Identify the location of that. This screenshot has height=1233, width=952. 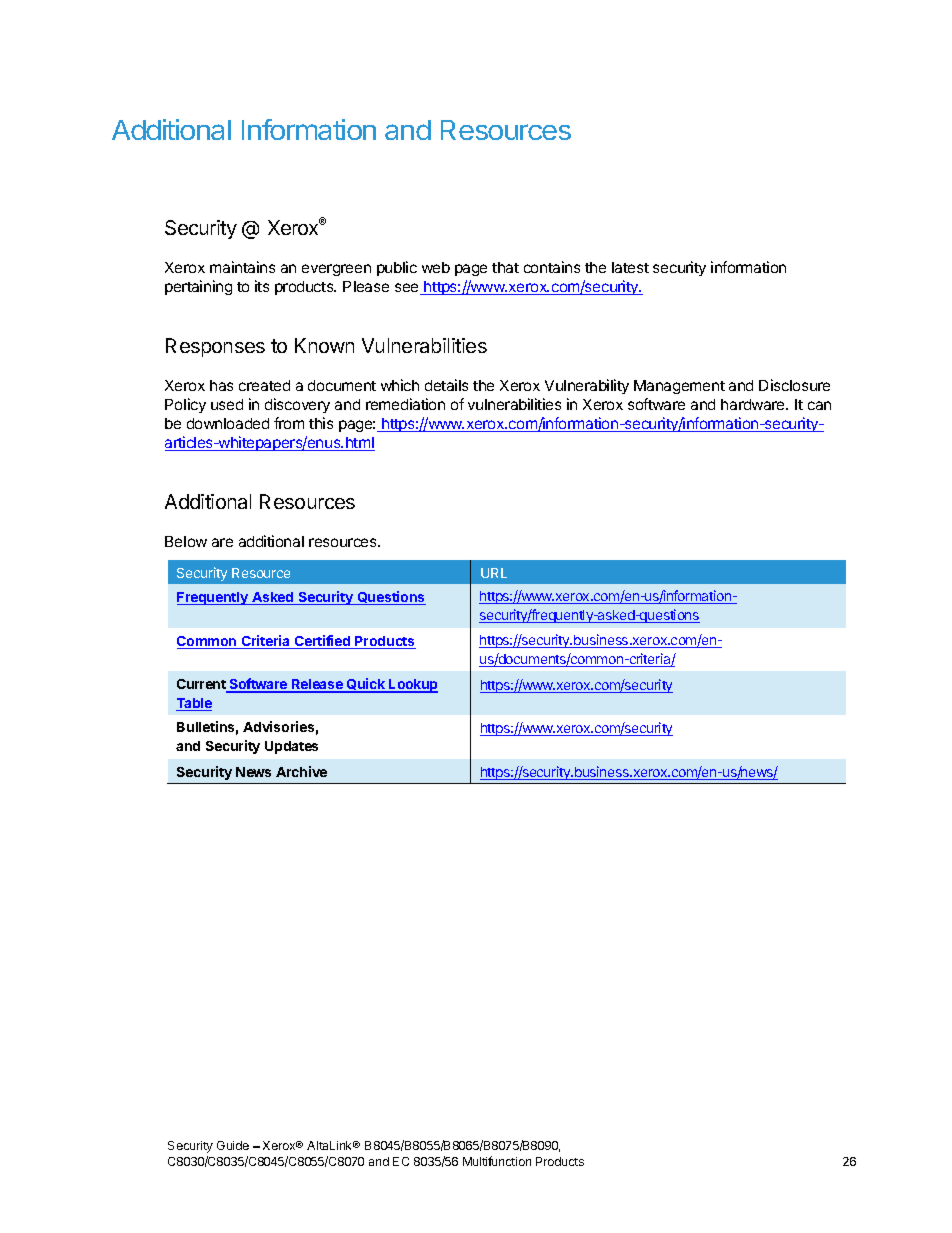
(505, 267).
